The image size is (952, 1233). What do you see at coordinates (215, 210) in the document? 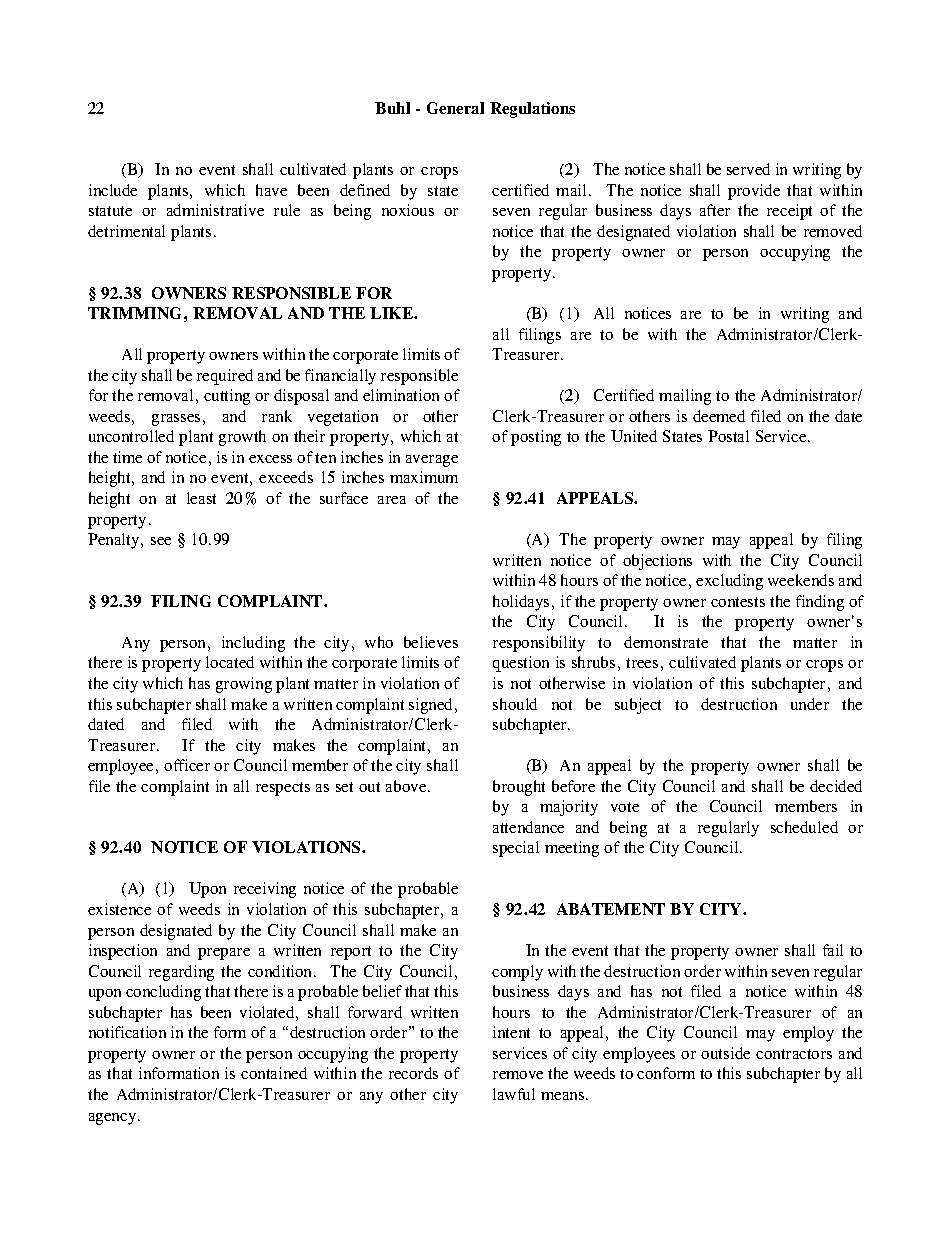
I see `administrative` at bounding box center [215, 210].
